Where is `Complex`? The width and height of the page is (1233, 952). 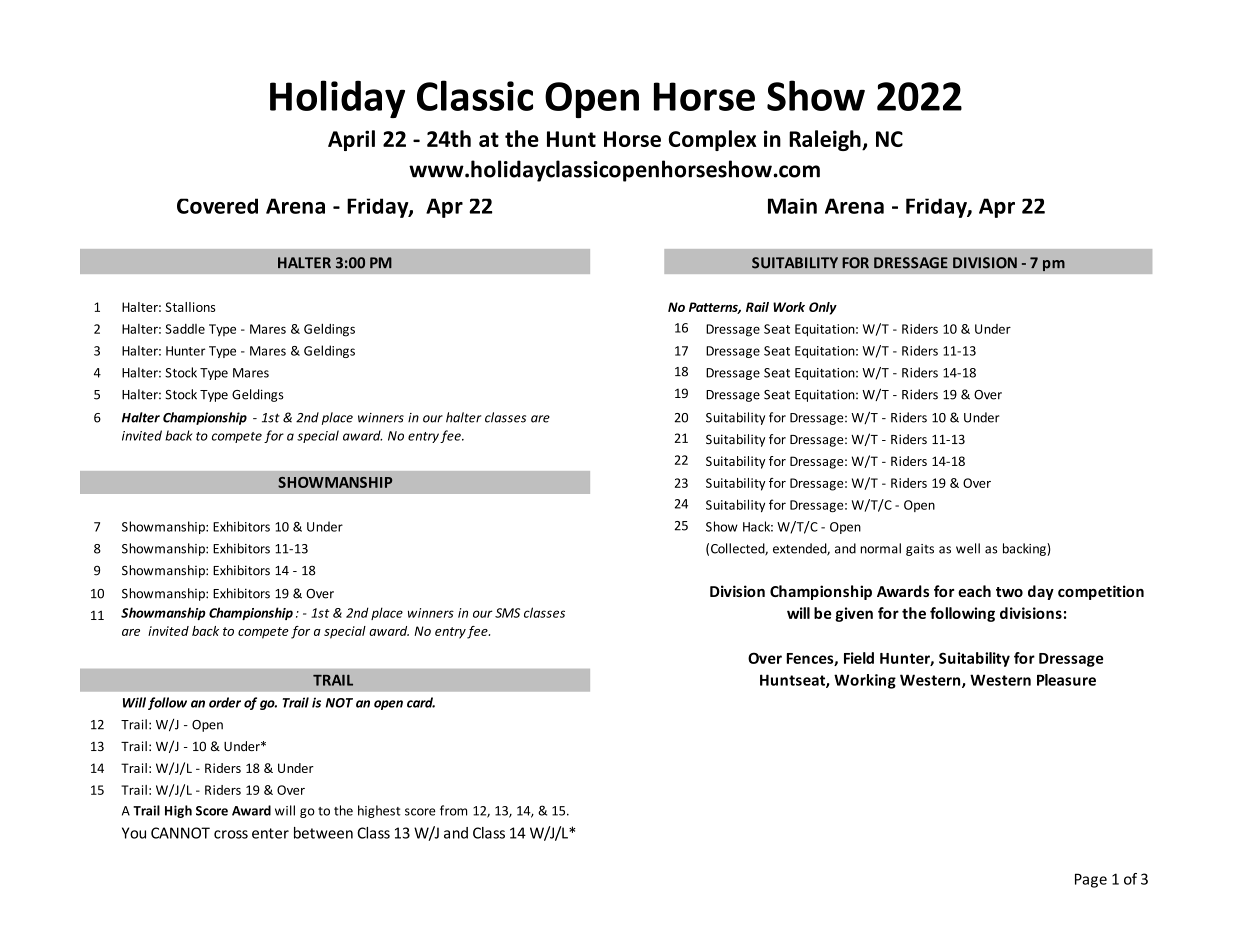 Complex is located at coordinates (713, 140).
